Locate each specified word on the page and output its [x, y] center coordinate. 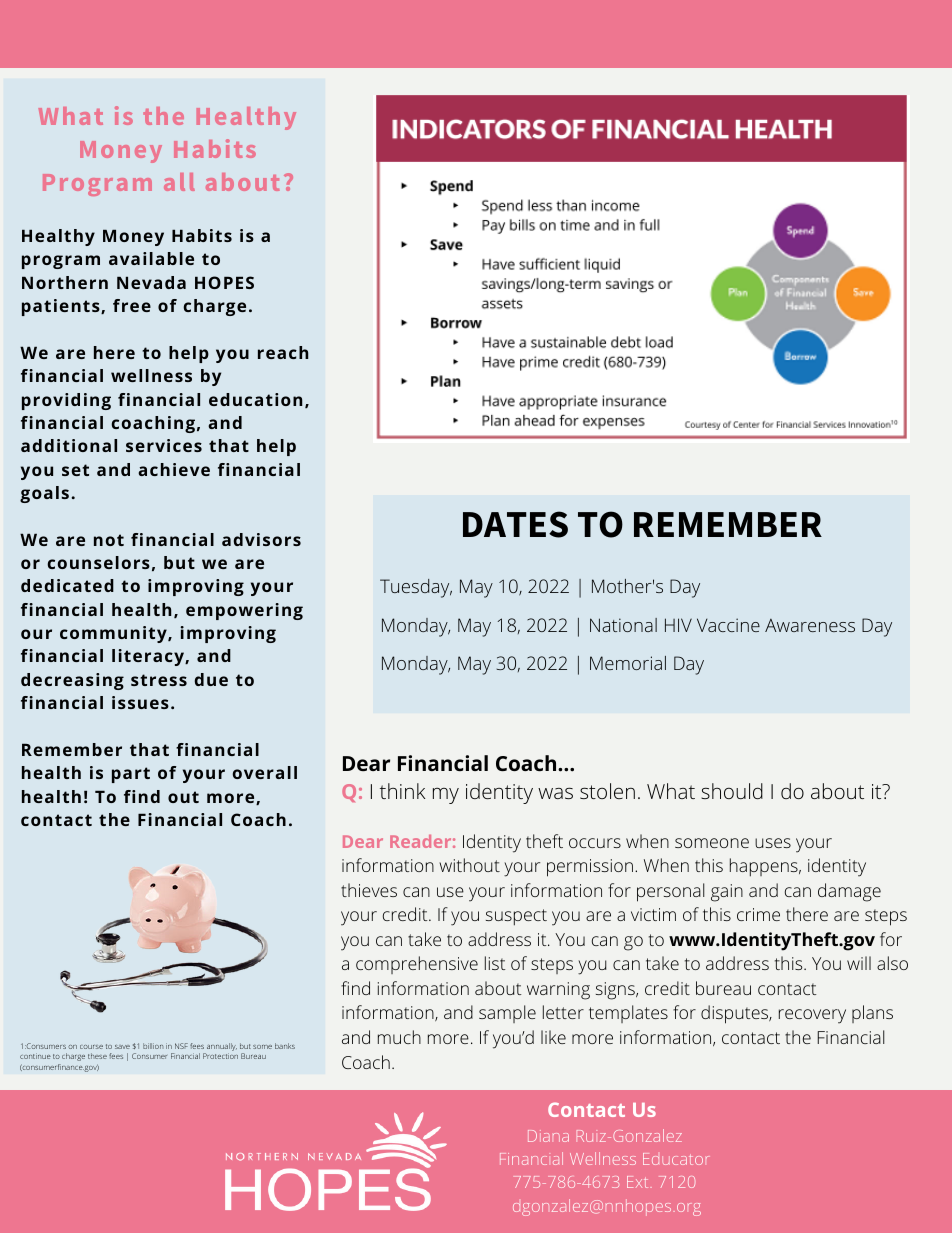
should [732, 791]
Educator [676, 1159]
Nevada [151, 282]
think [402, 791]
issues [140, 702]
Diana [548, 1136]
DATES [515, 524]
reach [283, 352]
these [97, 1056]
